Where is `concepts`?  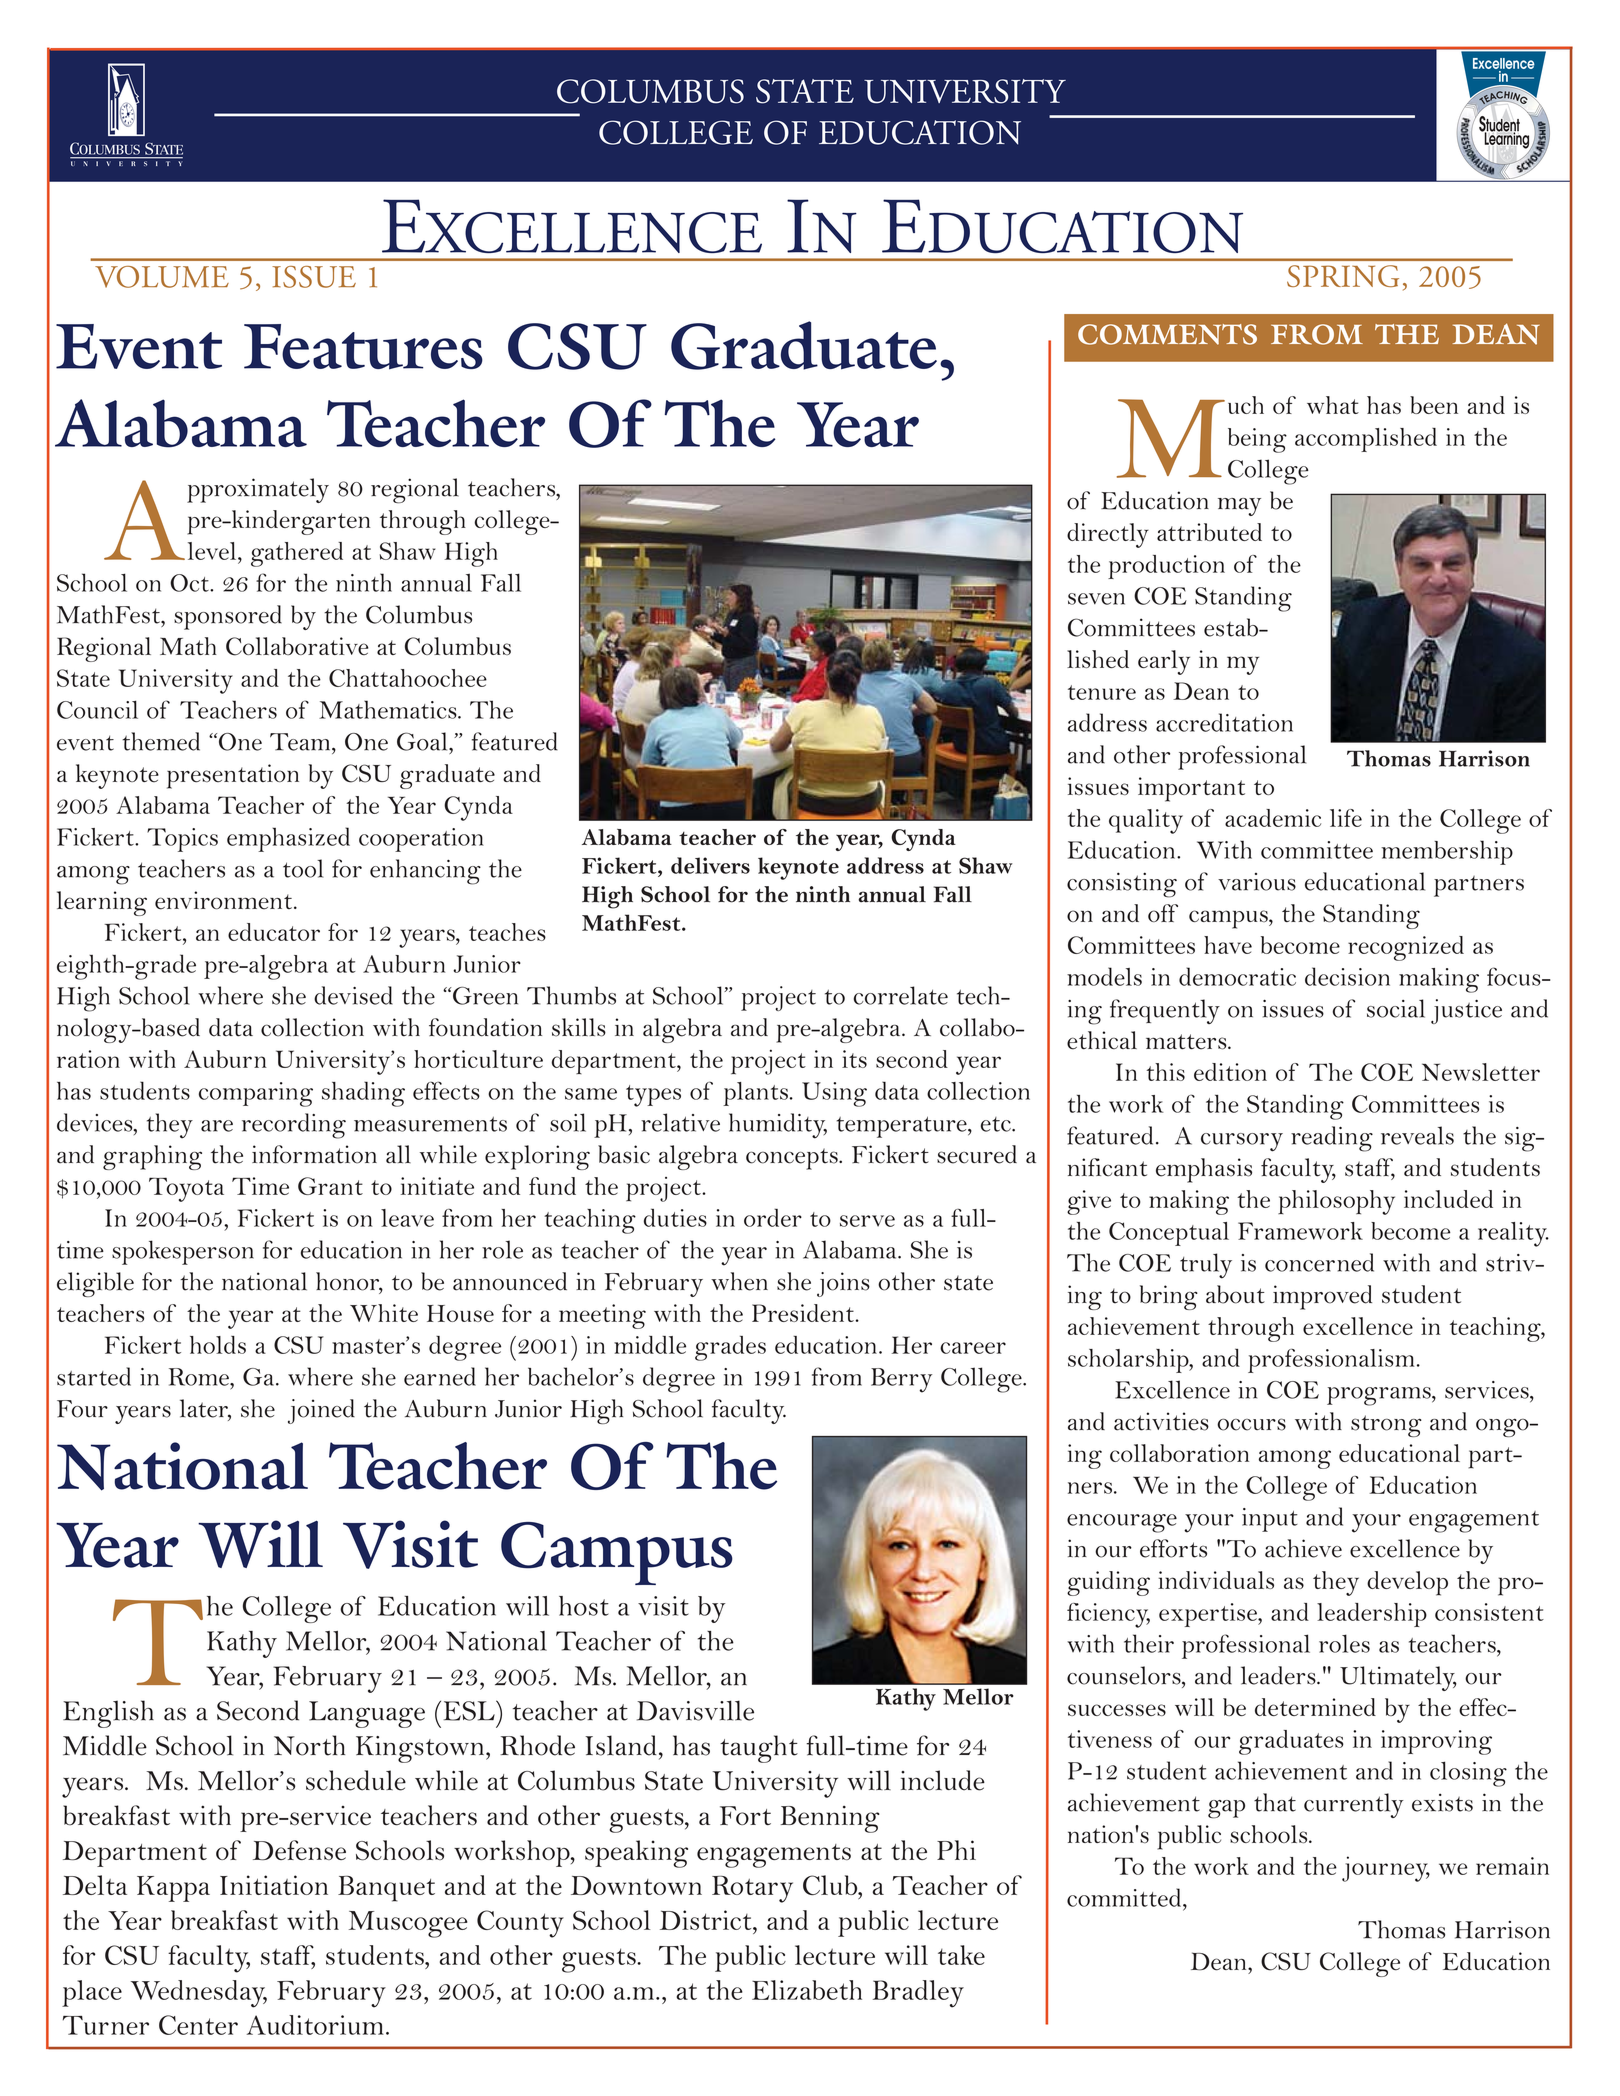
concepts is located at coordinates (793, 1159).
